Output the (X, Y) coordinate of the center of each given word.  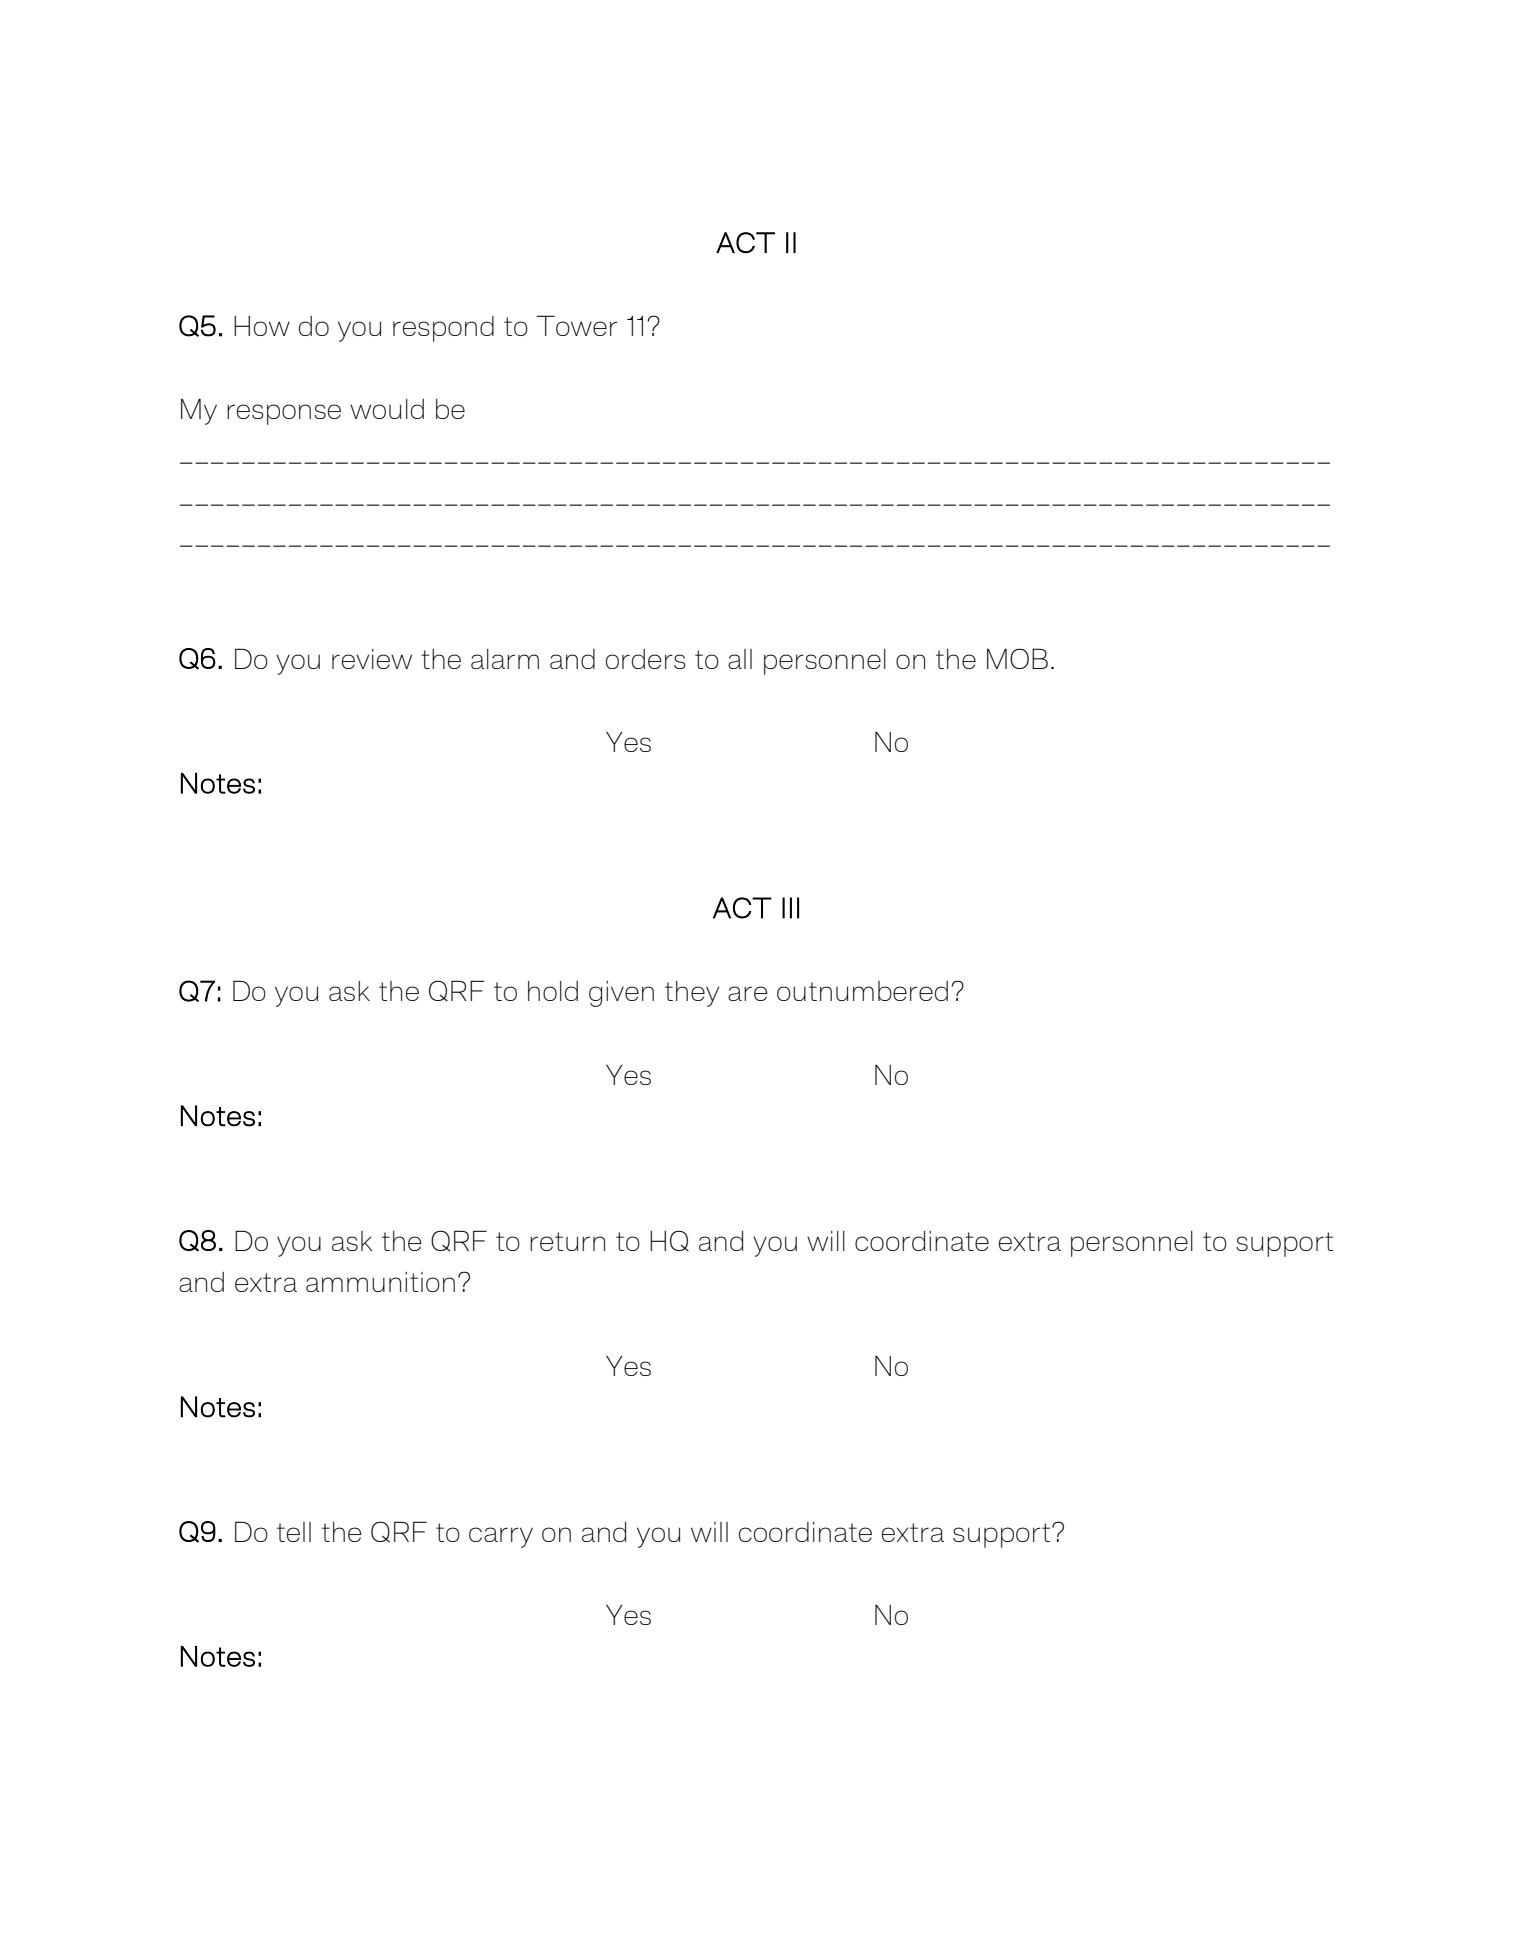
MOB (1017, 658)
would (387, 409)
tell (294, 1532)
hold (553, 991)
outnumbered (862, 991)
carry (501, 1537)
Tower (577, 325)
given (621, 994)
